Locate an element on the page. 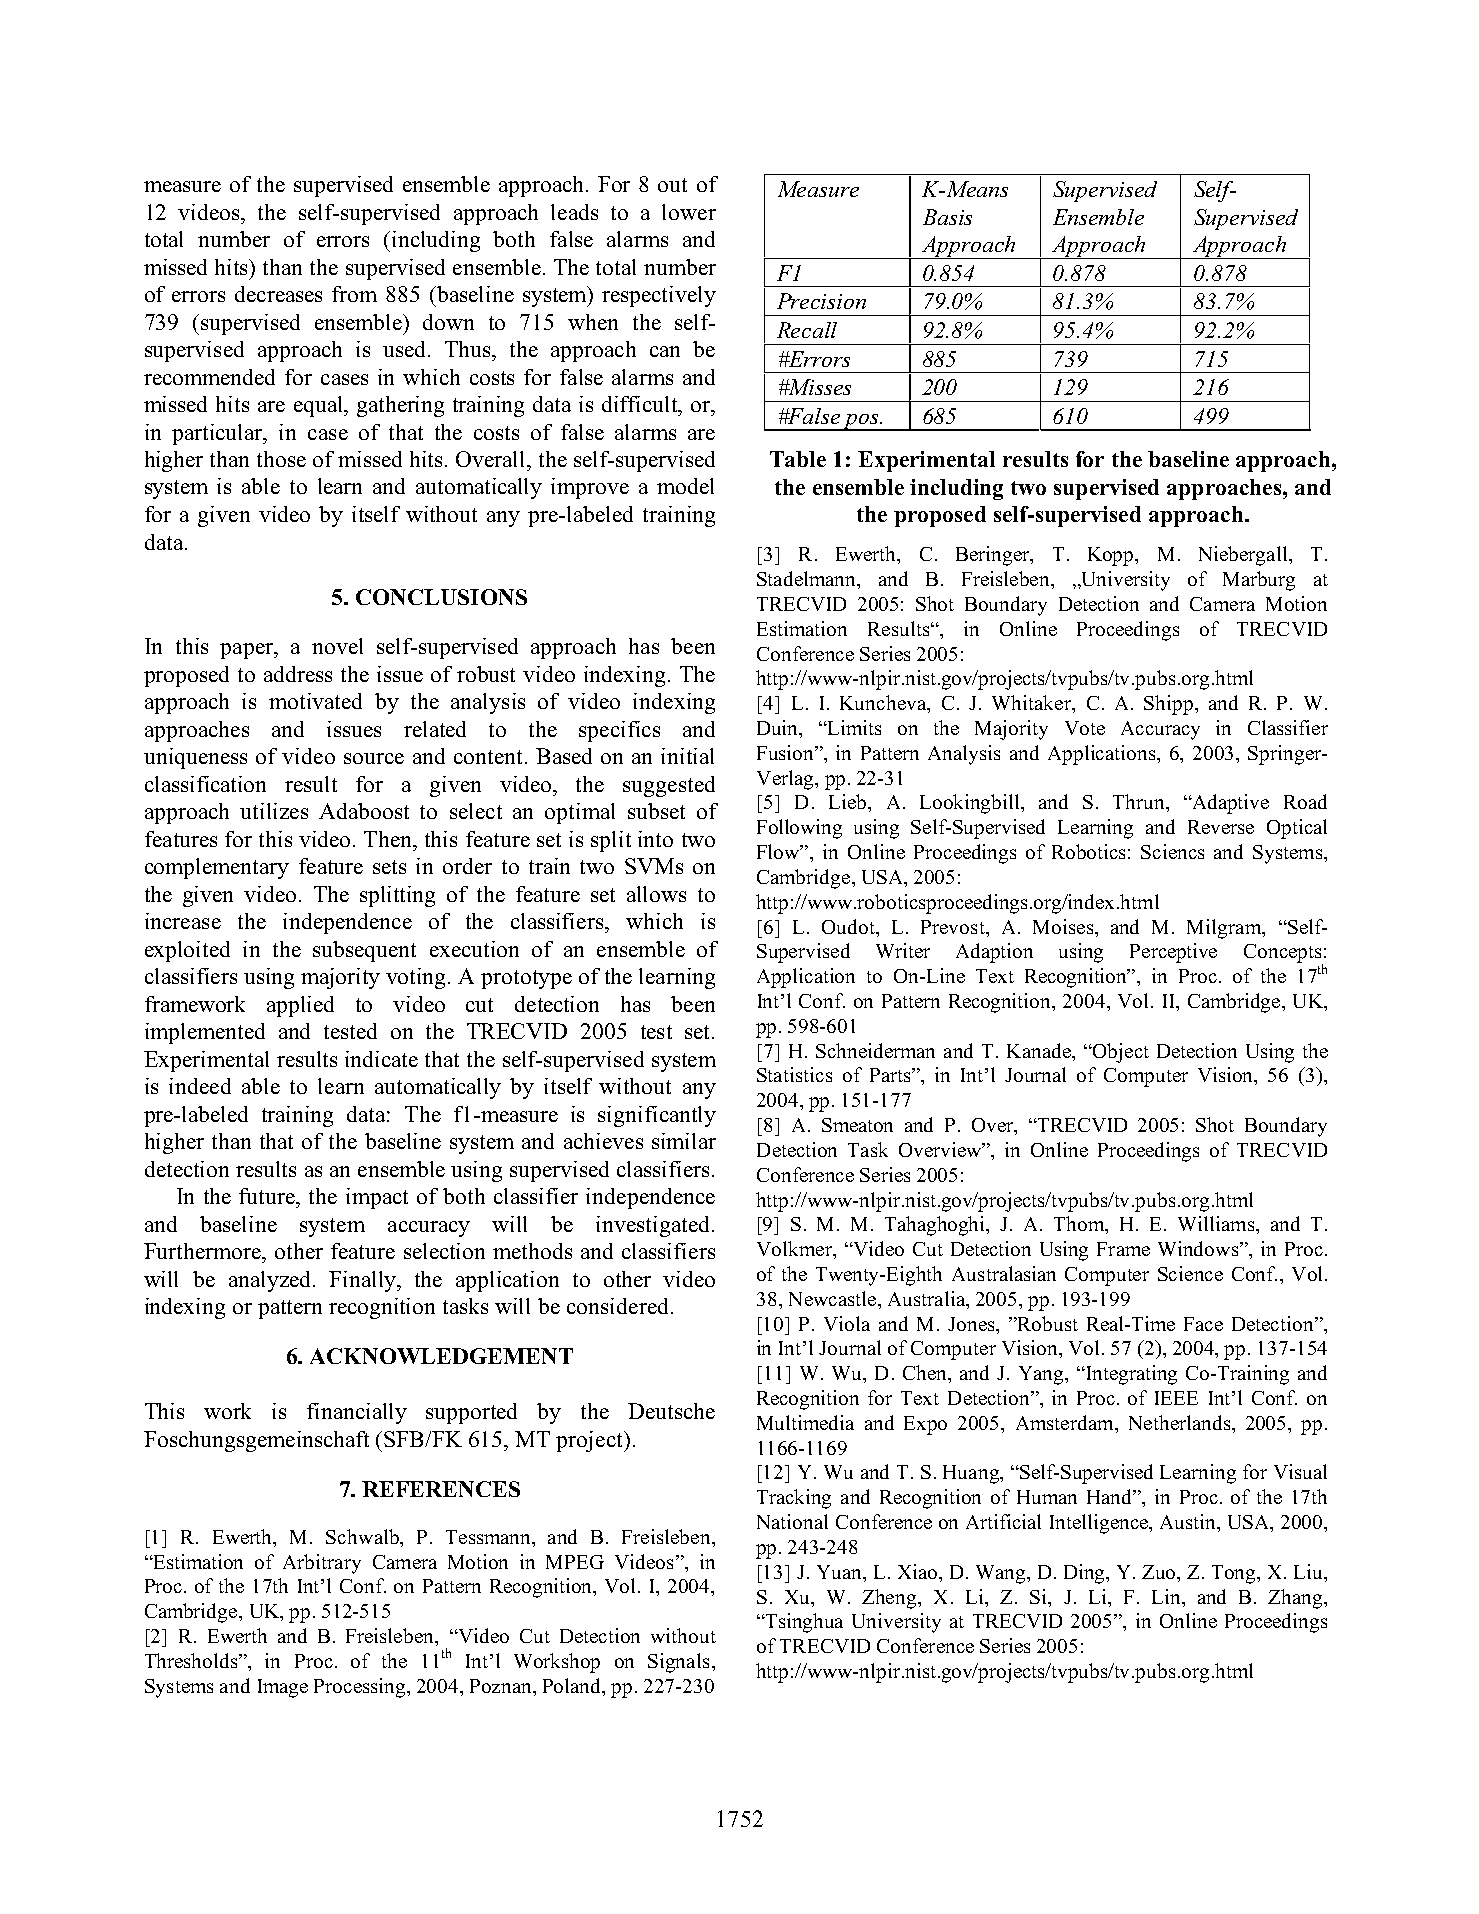 Image resolution: width=1479 pixels, height=1914 pixels. Basis is located at coordinates (947, 217).
